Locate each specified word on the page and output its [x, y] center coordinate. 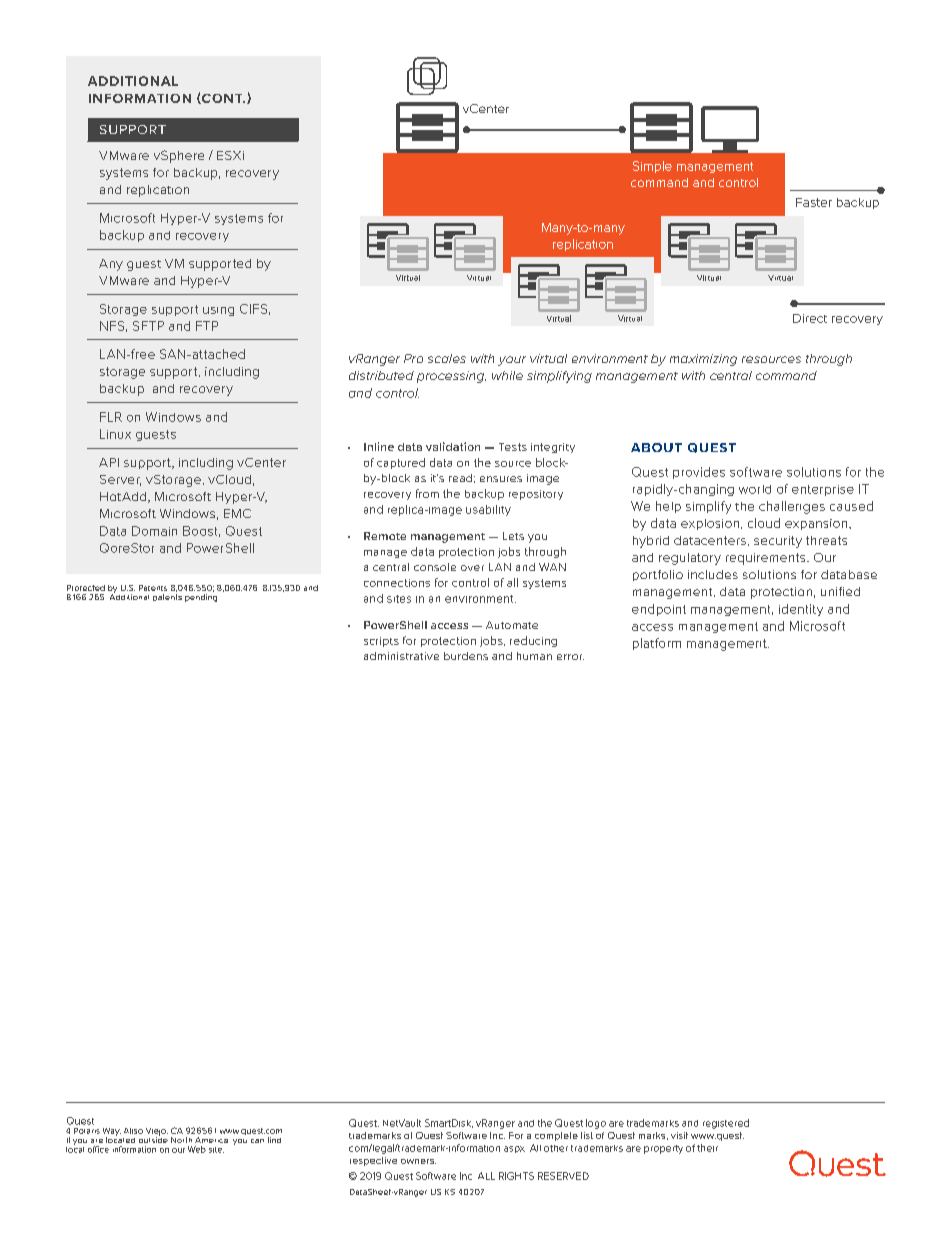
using [218, 311]
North [181, 1140]
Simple [652, 167]
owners [418, 1161]
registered [726, 1124]
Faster [814, 202]
